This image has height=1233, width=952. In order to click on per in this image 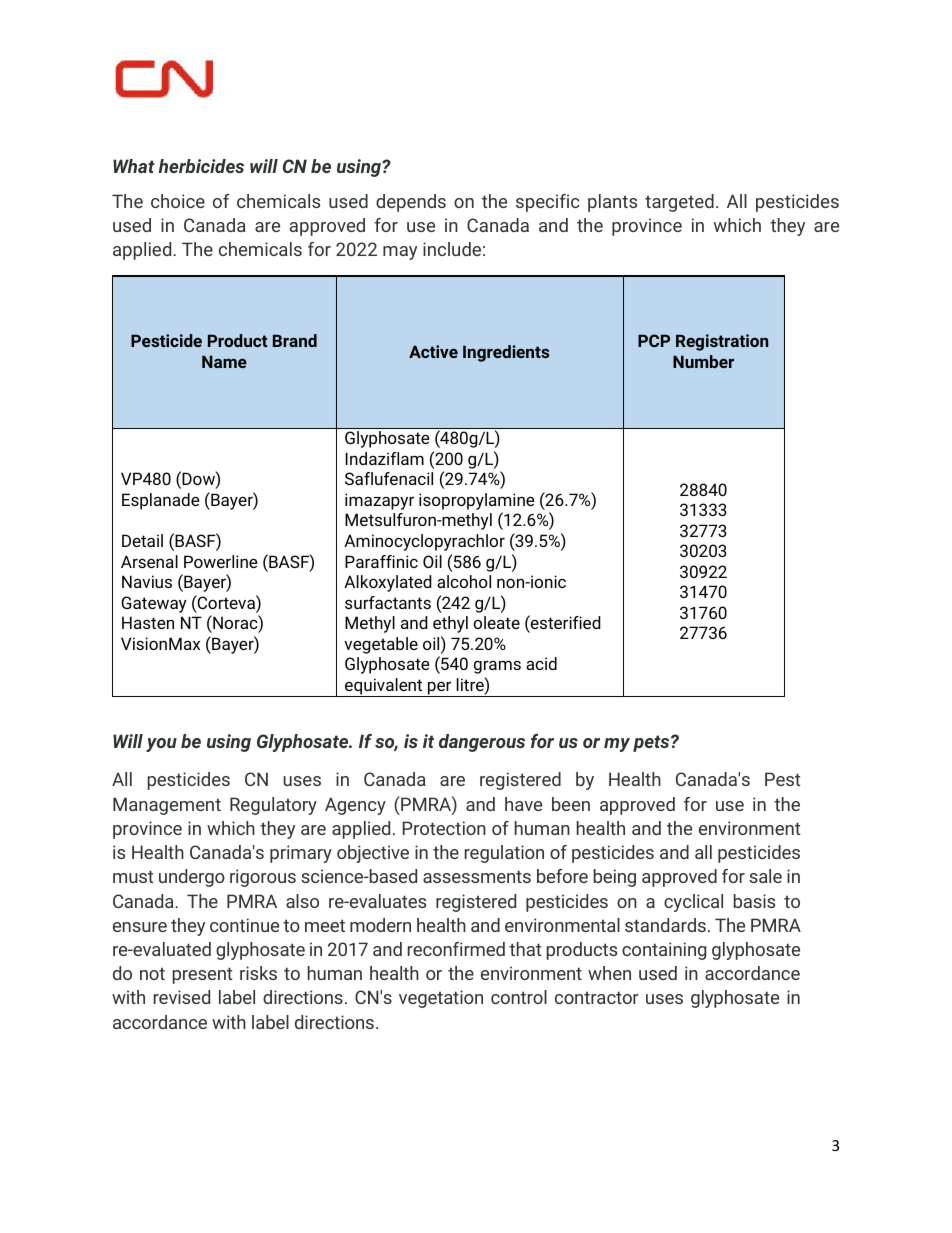, I will do `click(440, 689)`.
